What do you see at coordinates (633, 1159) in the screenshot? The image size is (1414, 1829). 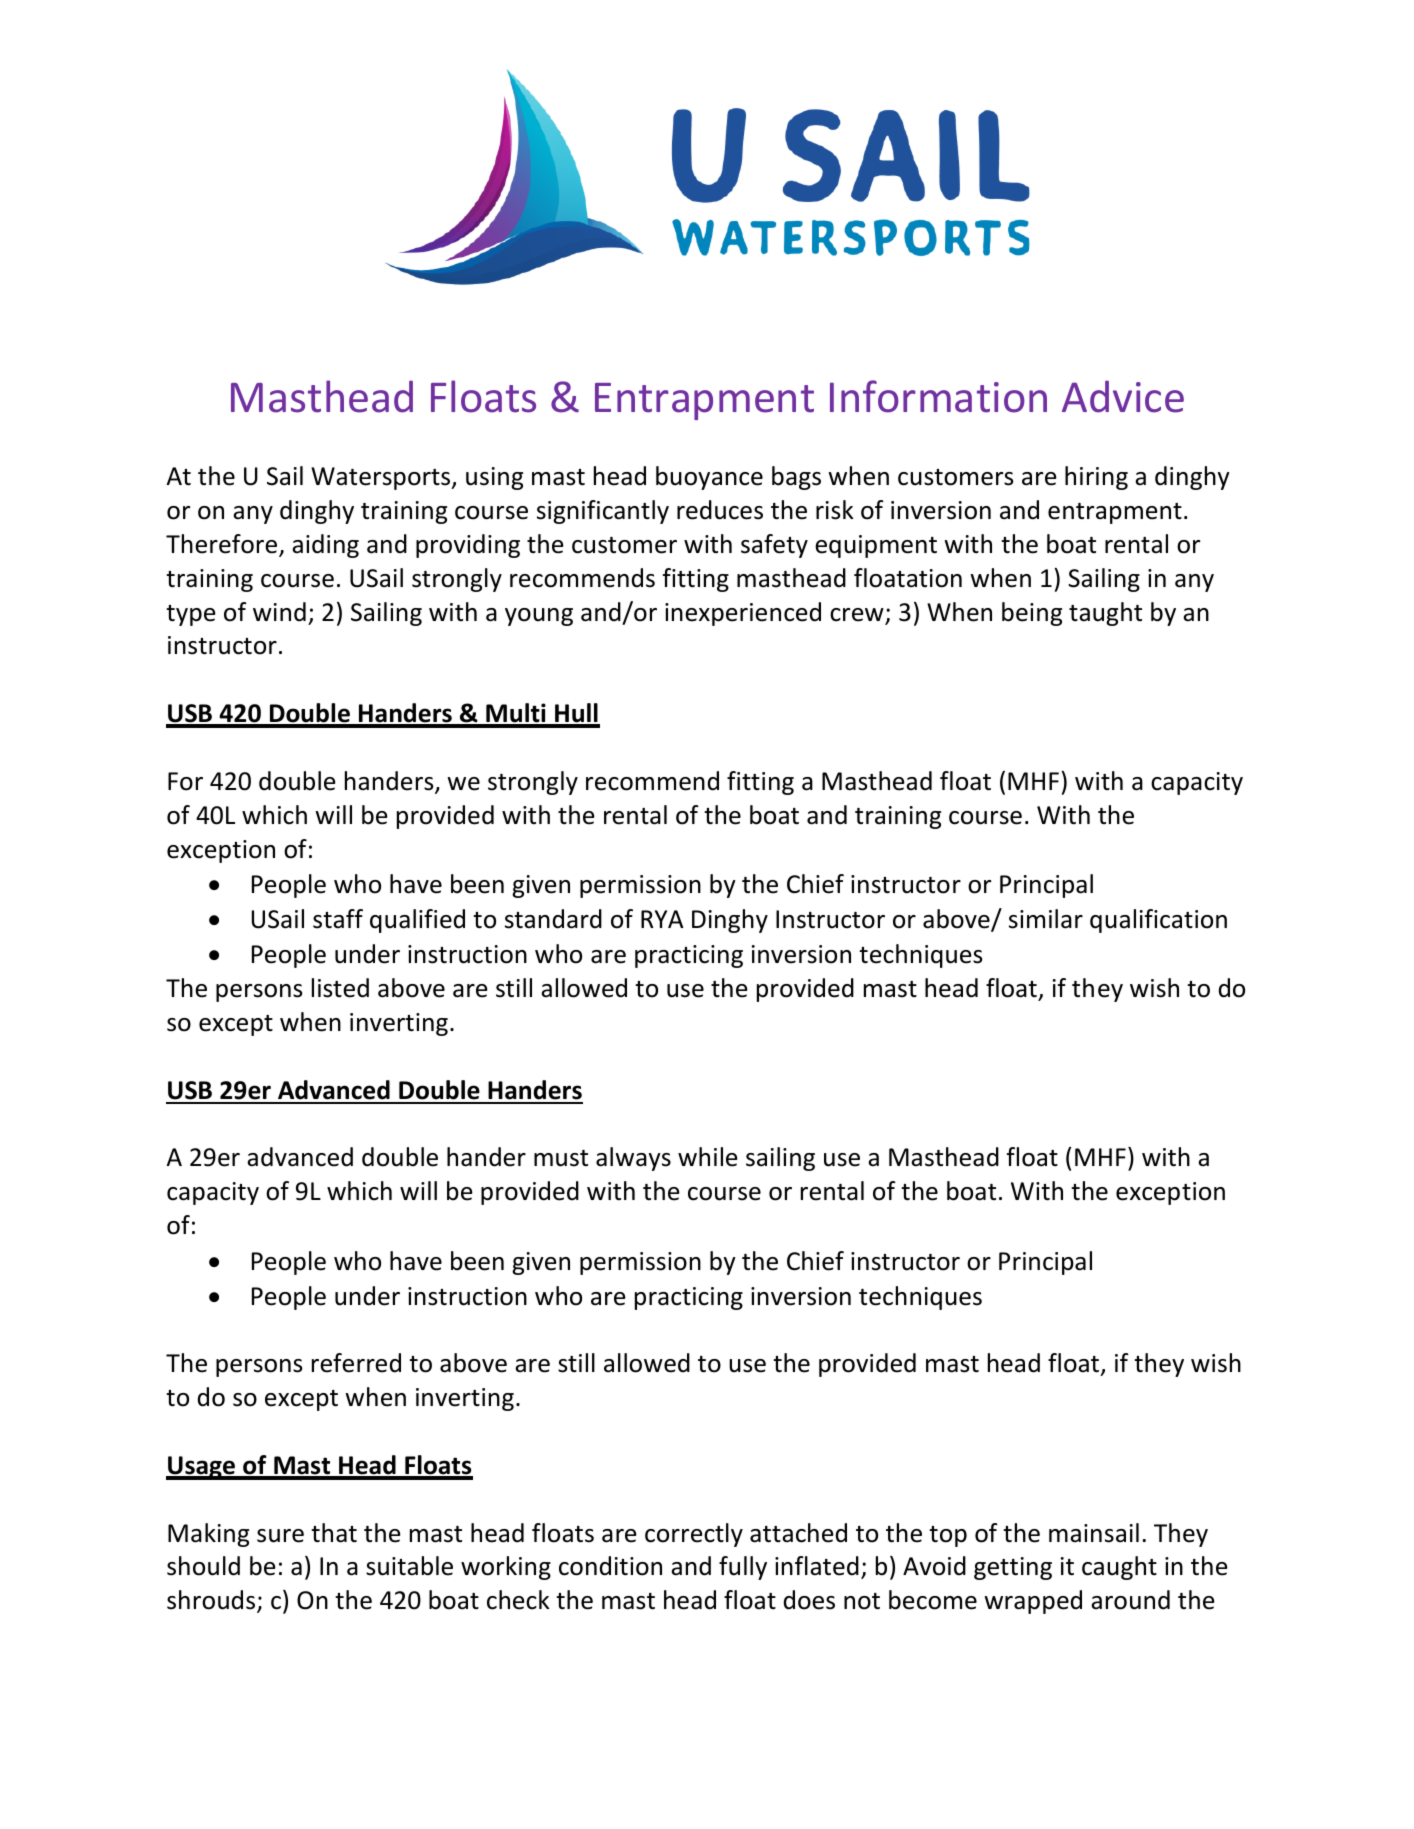 I see `always` at bounding box center [633, 1159].
